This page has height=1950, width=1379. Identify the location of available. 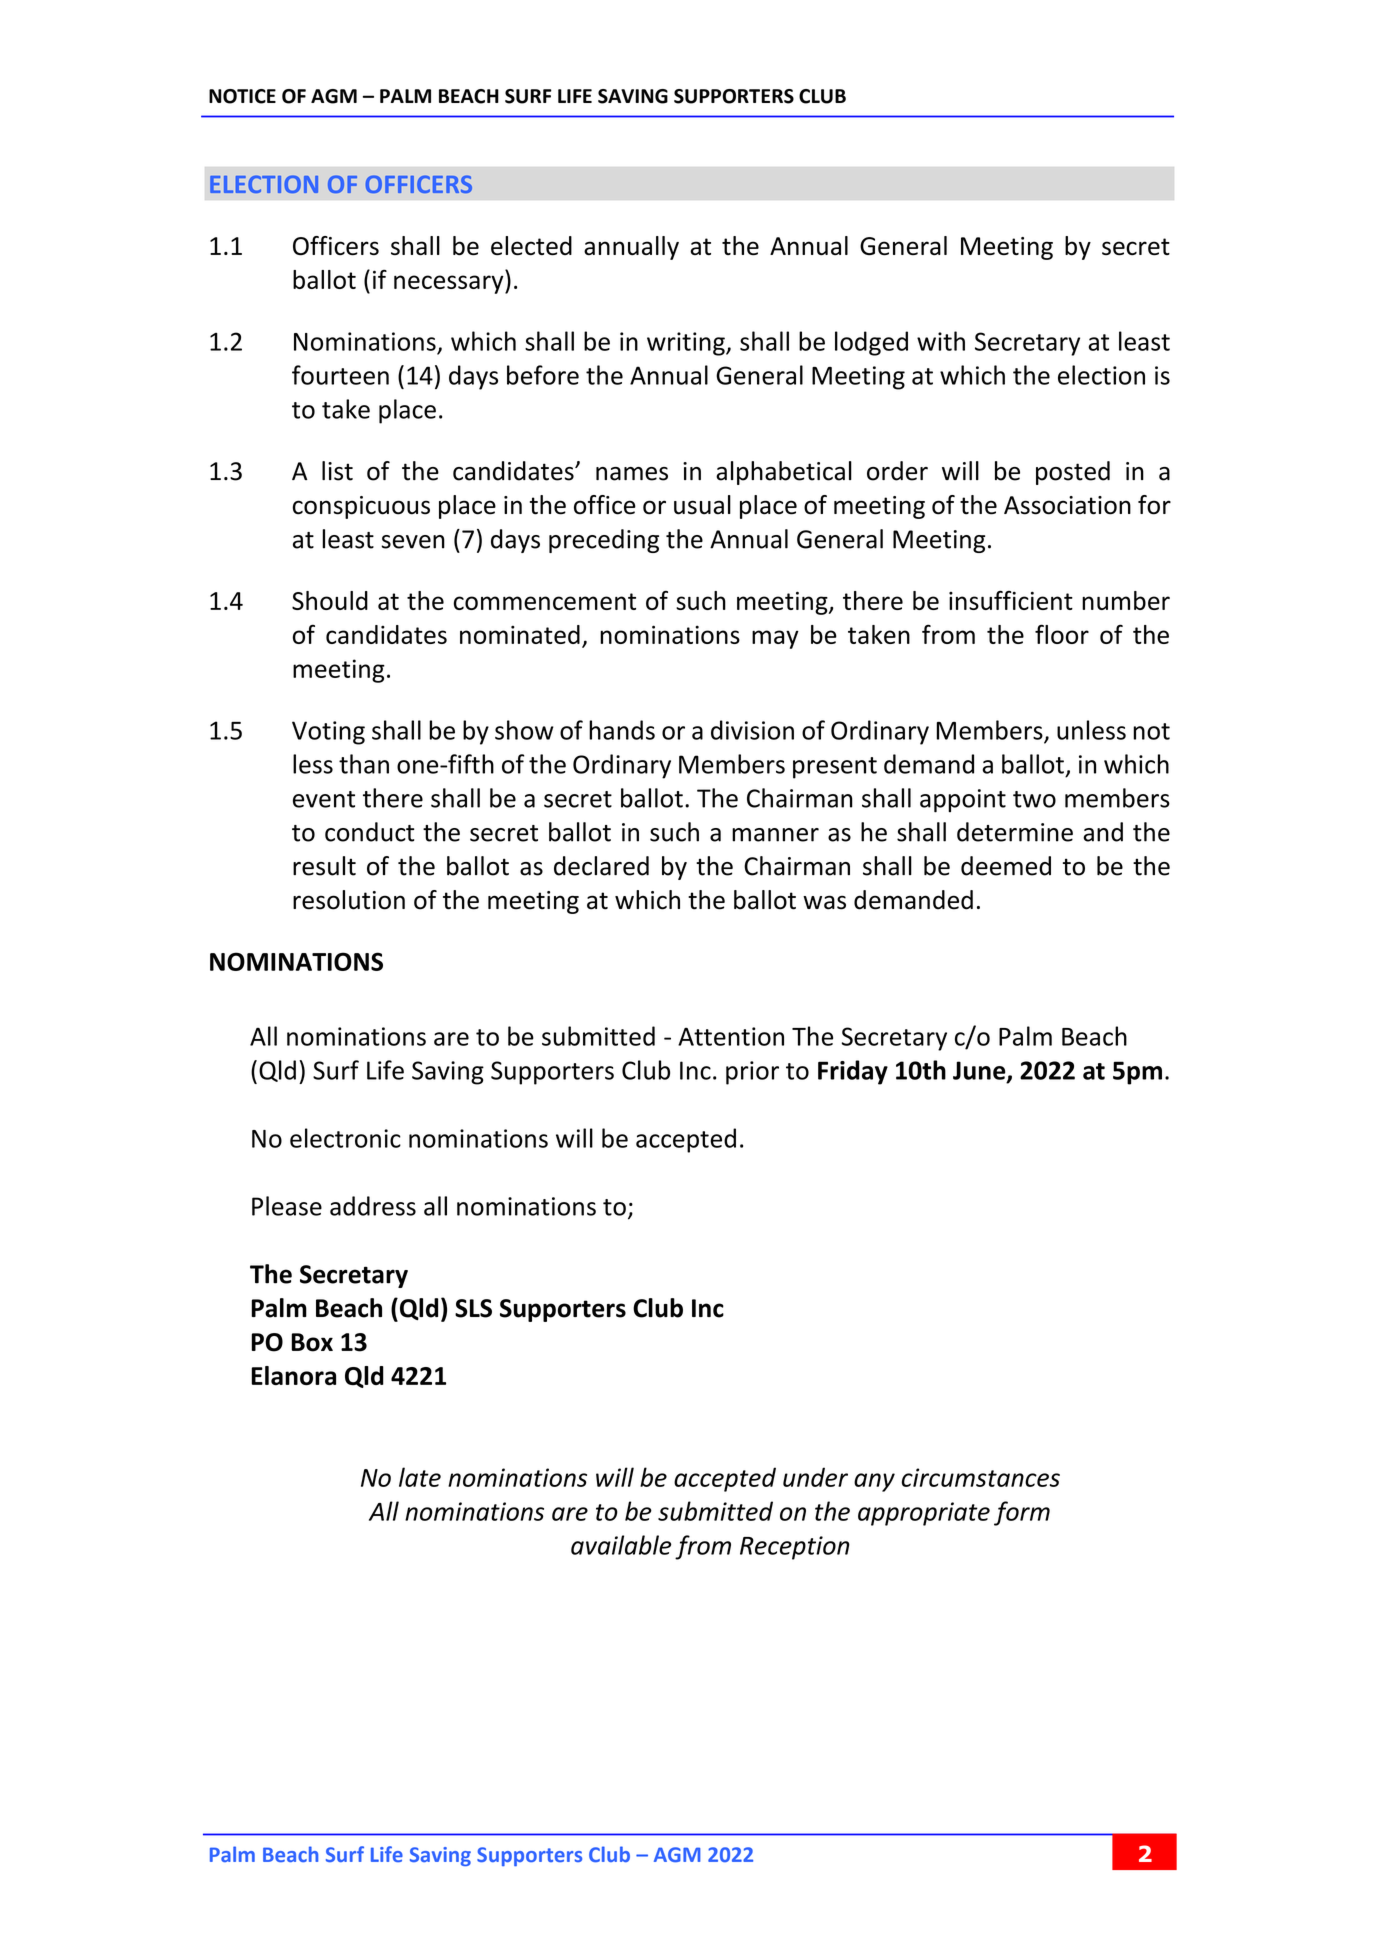
(621, 1545).
